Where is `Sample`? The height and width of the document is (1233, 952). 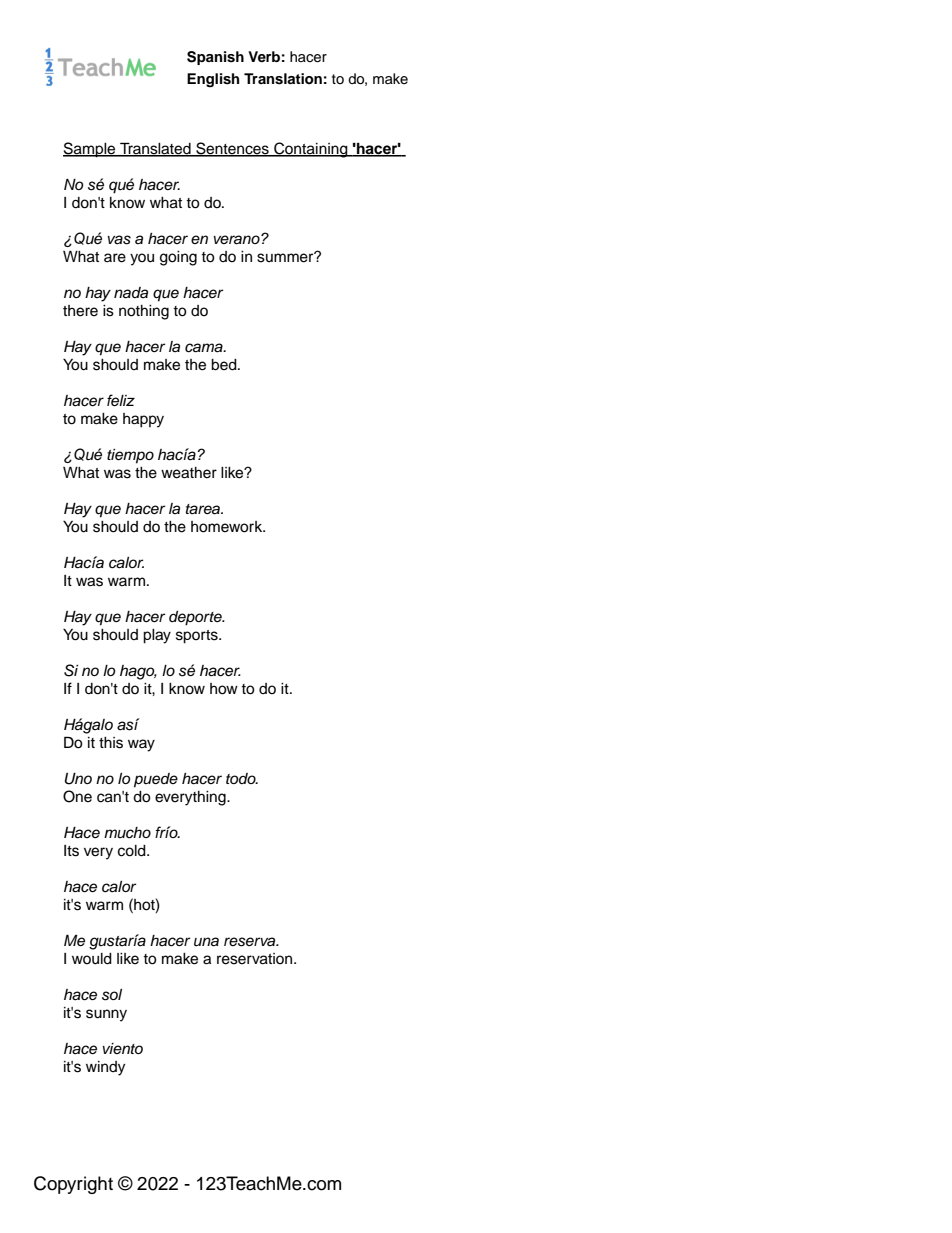
Sample is located at coordinates (90, 150).
